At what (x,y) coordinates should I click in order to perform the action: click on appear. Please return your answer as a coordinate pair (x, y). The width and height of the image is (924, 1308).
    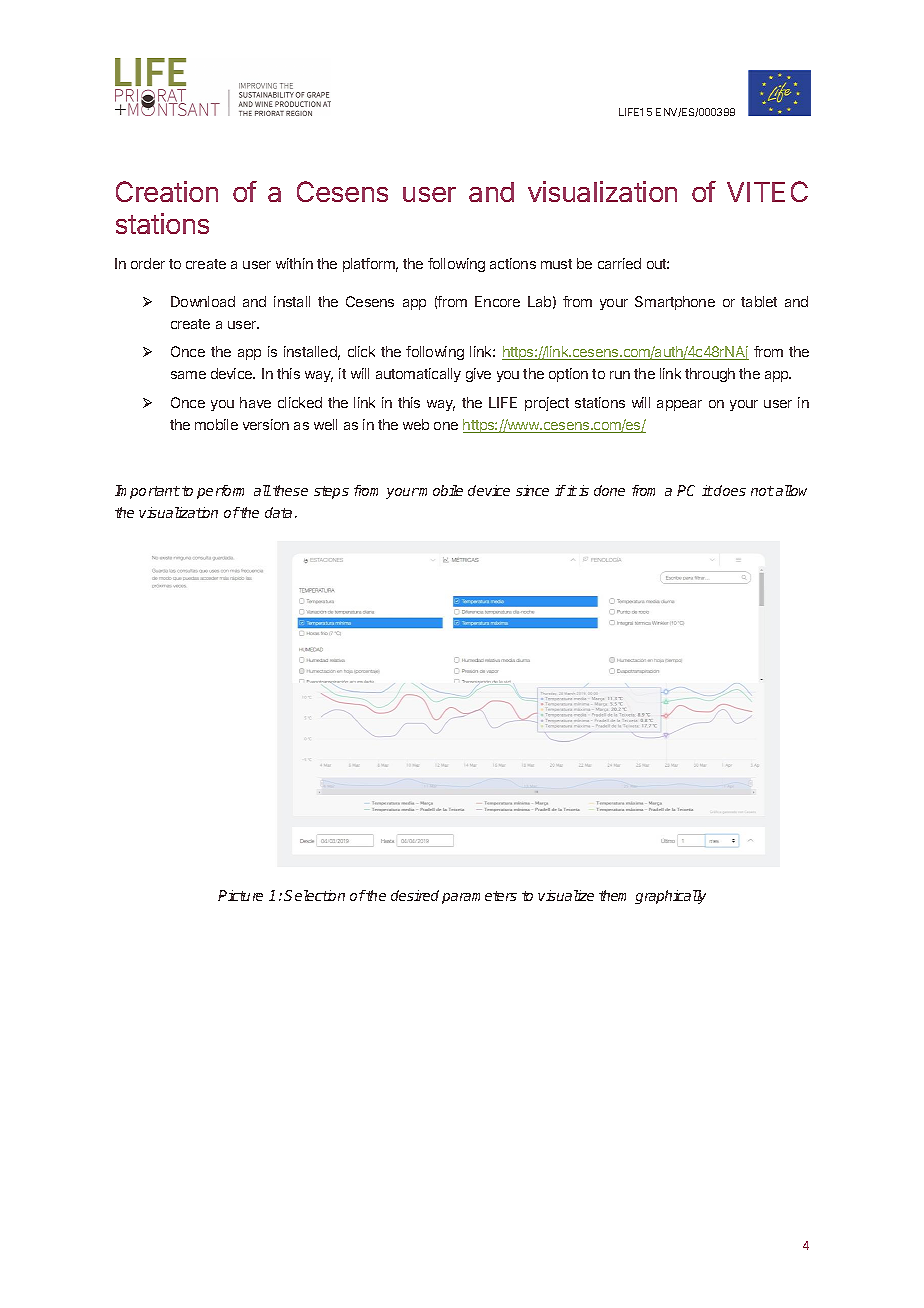
    Looking at the image, I should click on (679, 405).
